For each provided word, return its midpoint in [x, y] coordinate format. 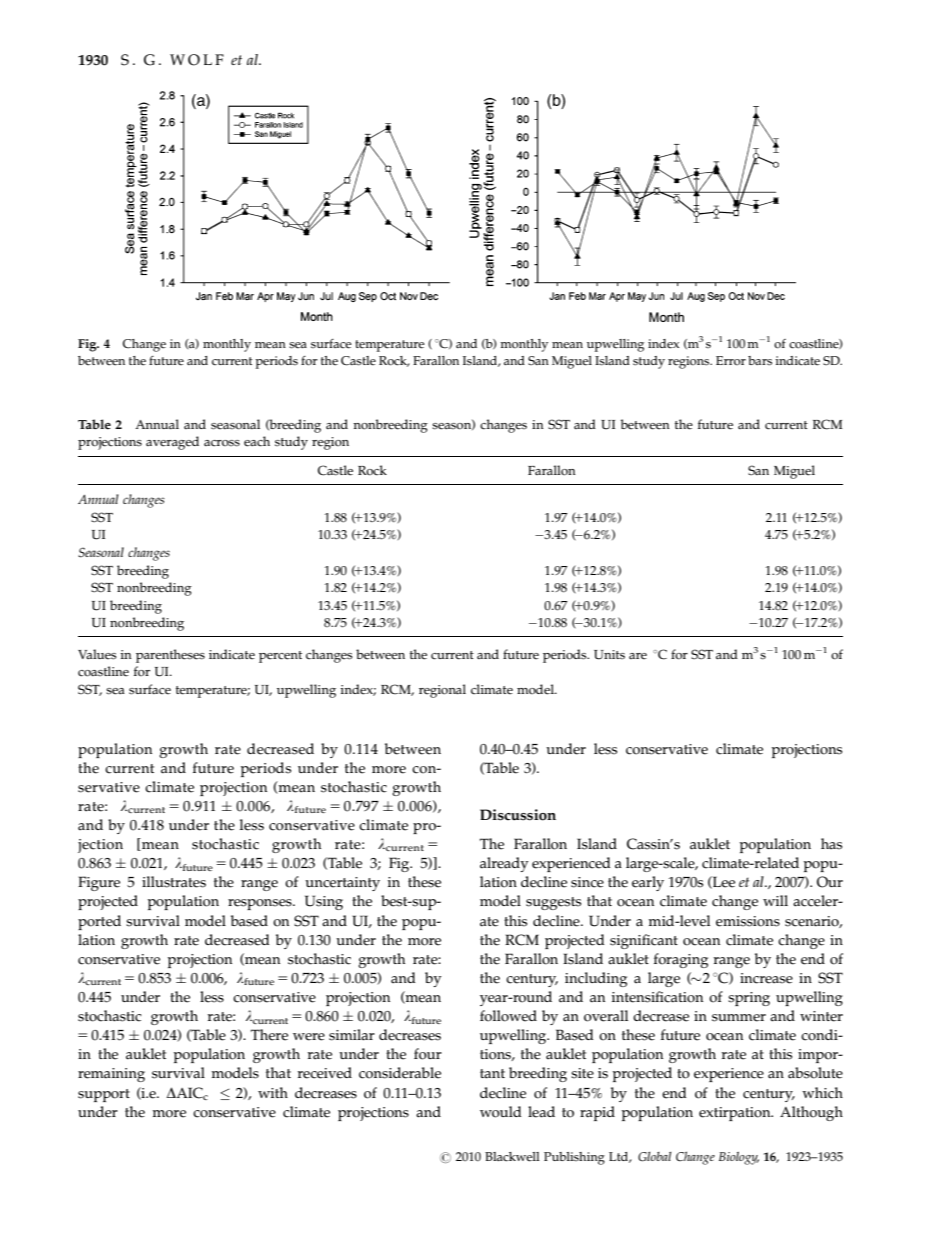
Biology [739, 1158]
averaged [172, 443]
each [257, 441]
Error [731, 361]
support [104, 1095]
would [501, 1112]
